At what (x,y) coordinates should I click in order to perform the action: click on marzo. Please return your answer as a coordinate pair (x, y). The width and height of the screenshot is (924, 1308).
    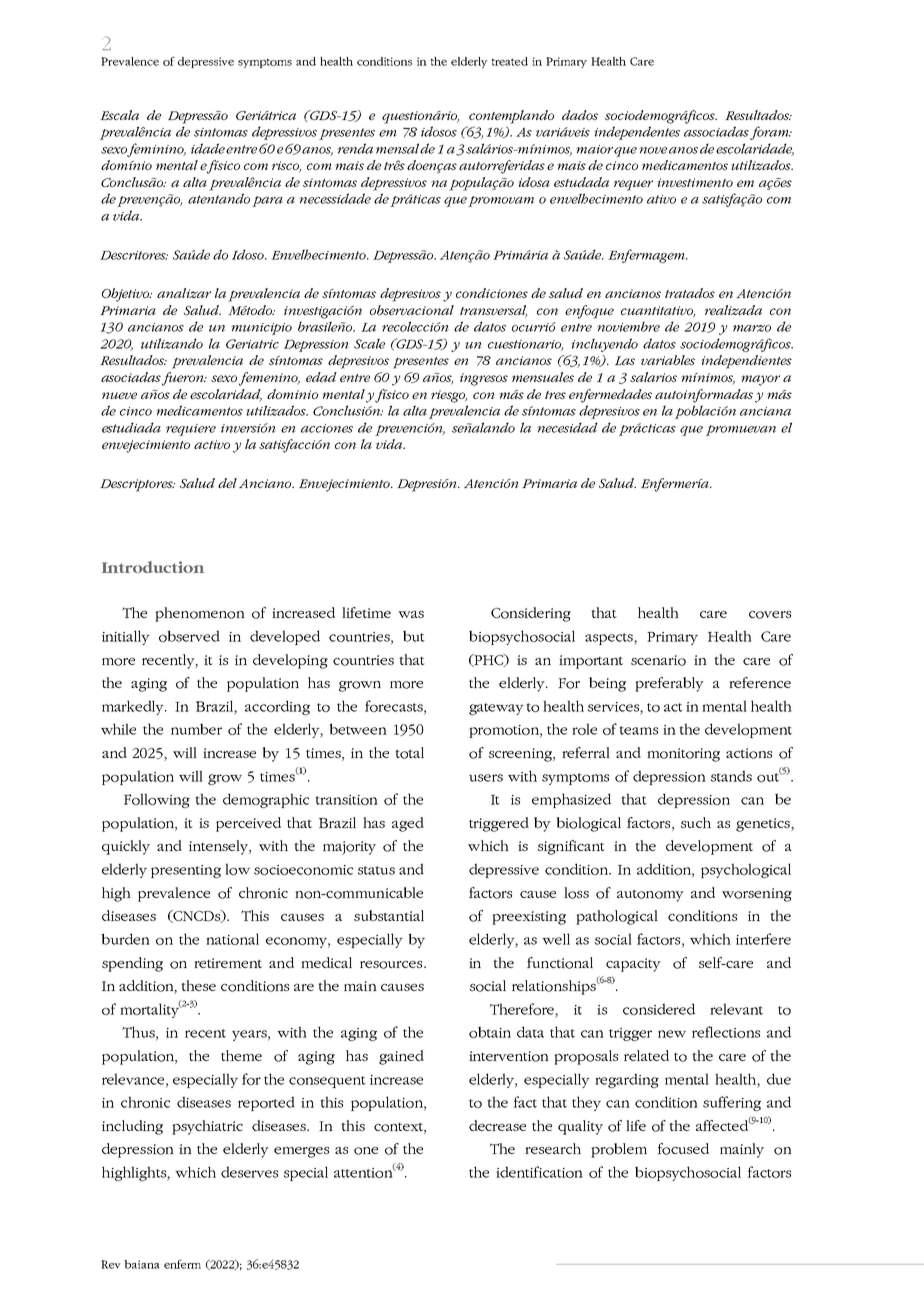
    Looking at the image, I should click on (752, 328).
